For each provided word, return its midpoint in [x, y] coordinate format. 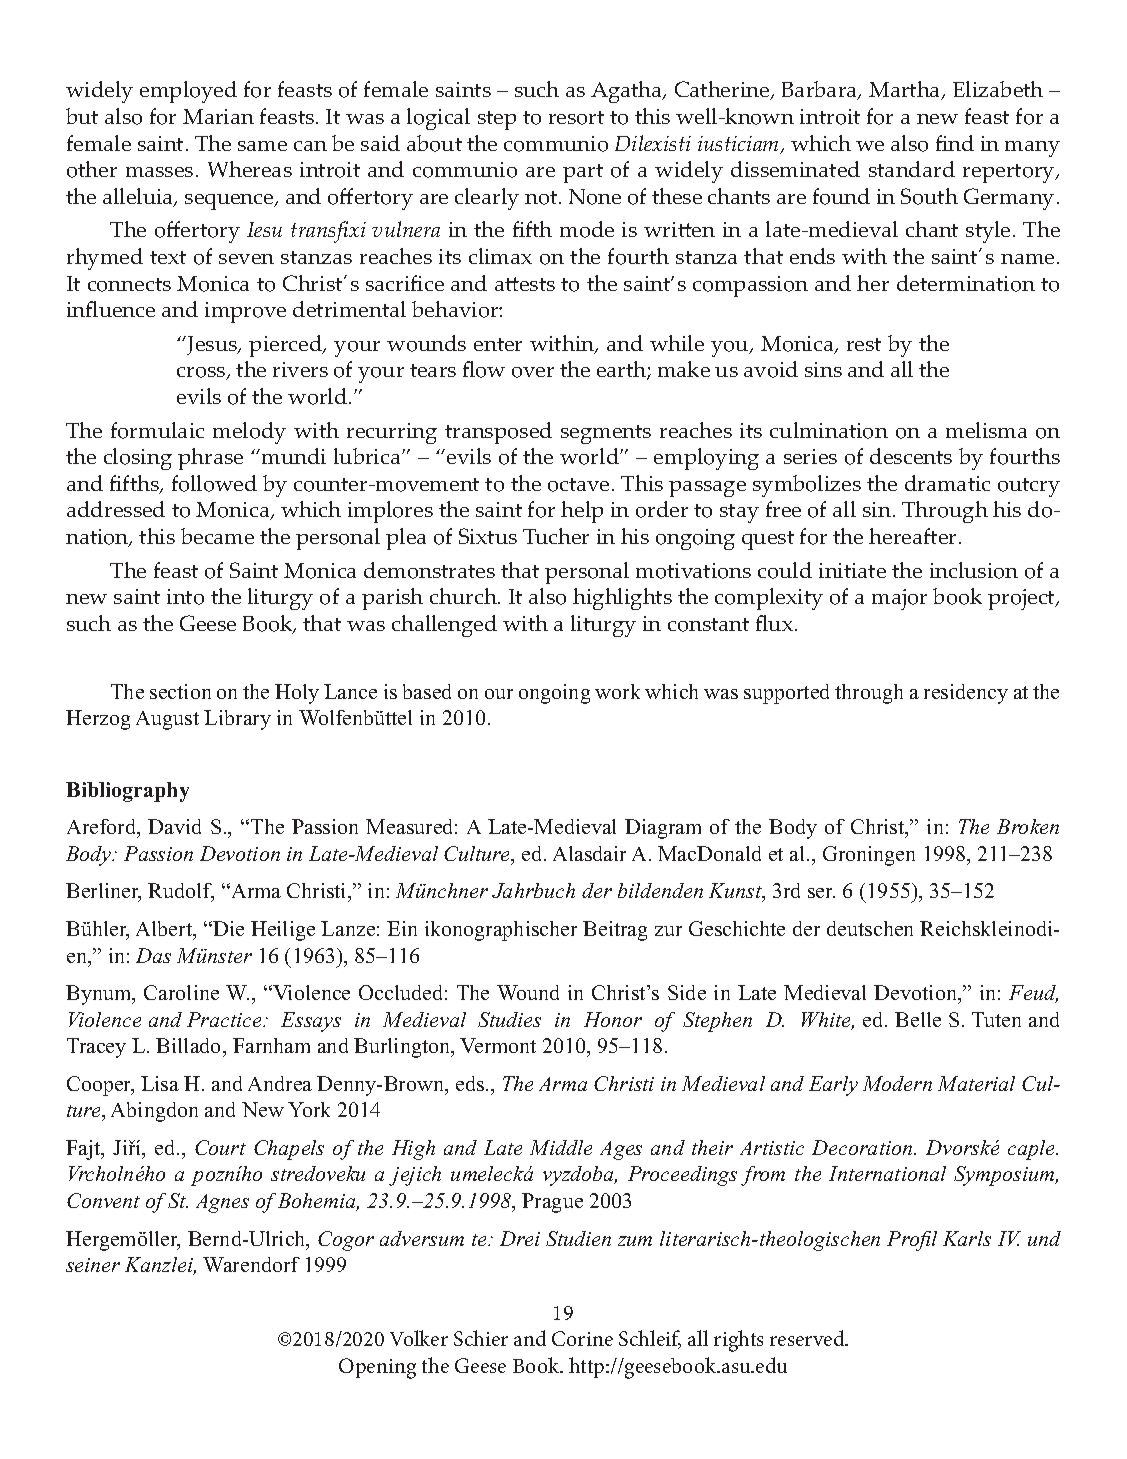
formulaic [157, 430]
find [955, 143]
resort [576, 118]
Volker [419, 1338]
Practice [225, 1019]
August [167, 720]
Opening [377, 1368]
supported [786, 694]
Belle [918, 1019]
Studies [509, 1019]
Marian [218, 116]
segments [606, 434]
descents [911, 456]
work [617, 691]
